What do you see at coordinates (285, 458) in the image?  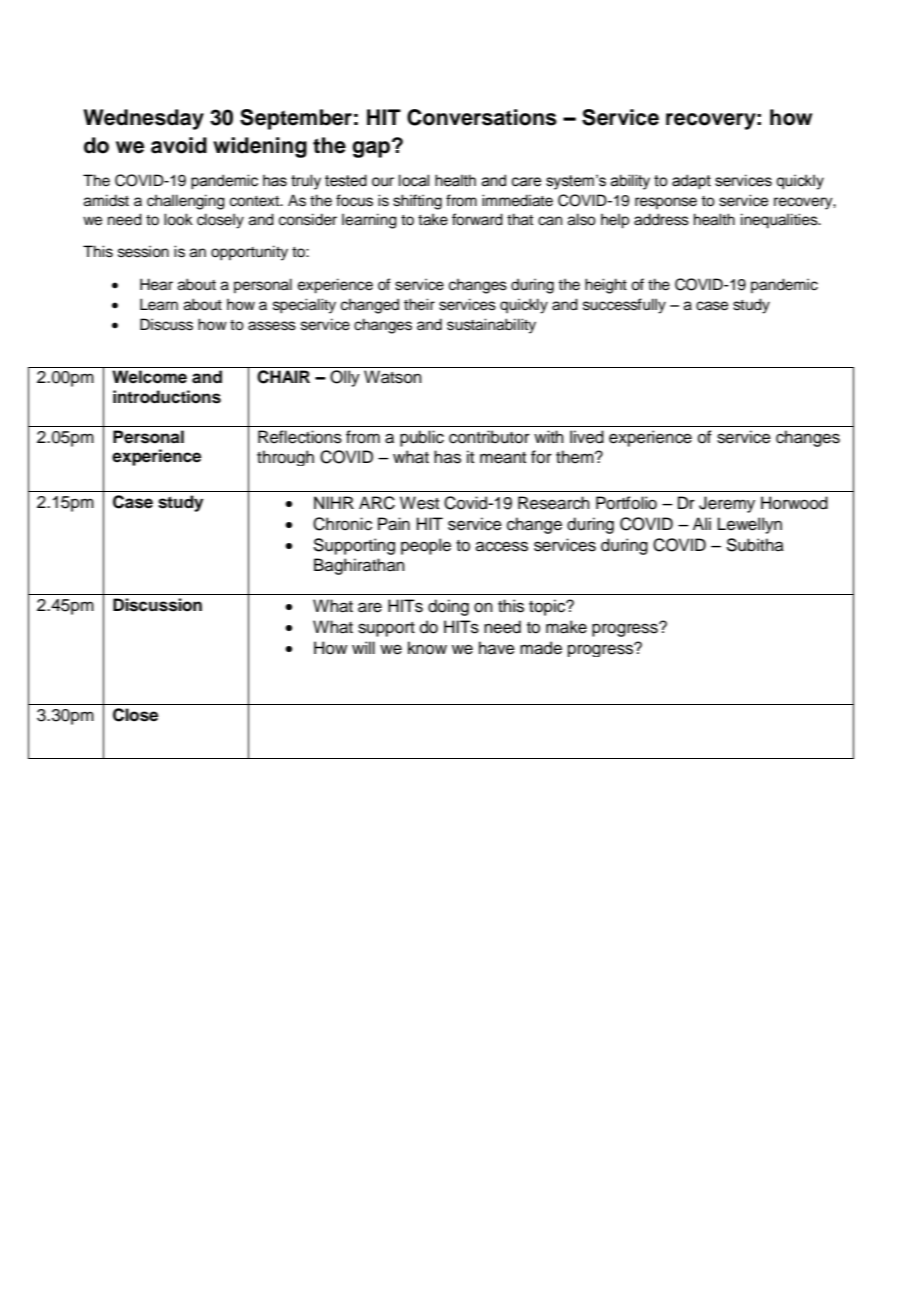 I see `through` at bounding box center [285, 458].
